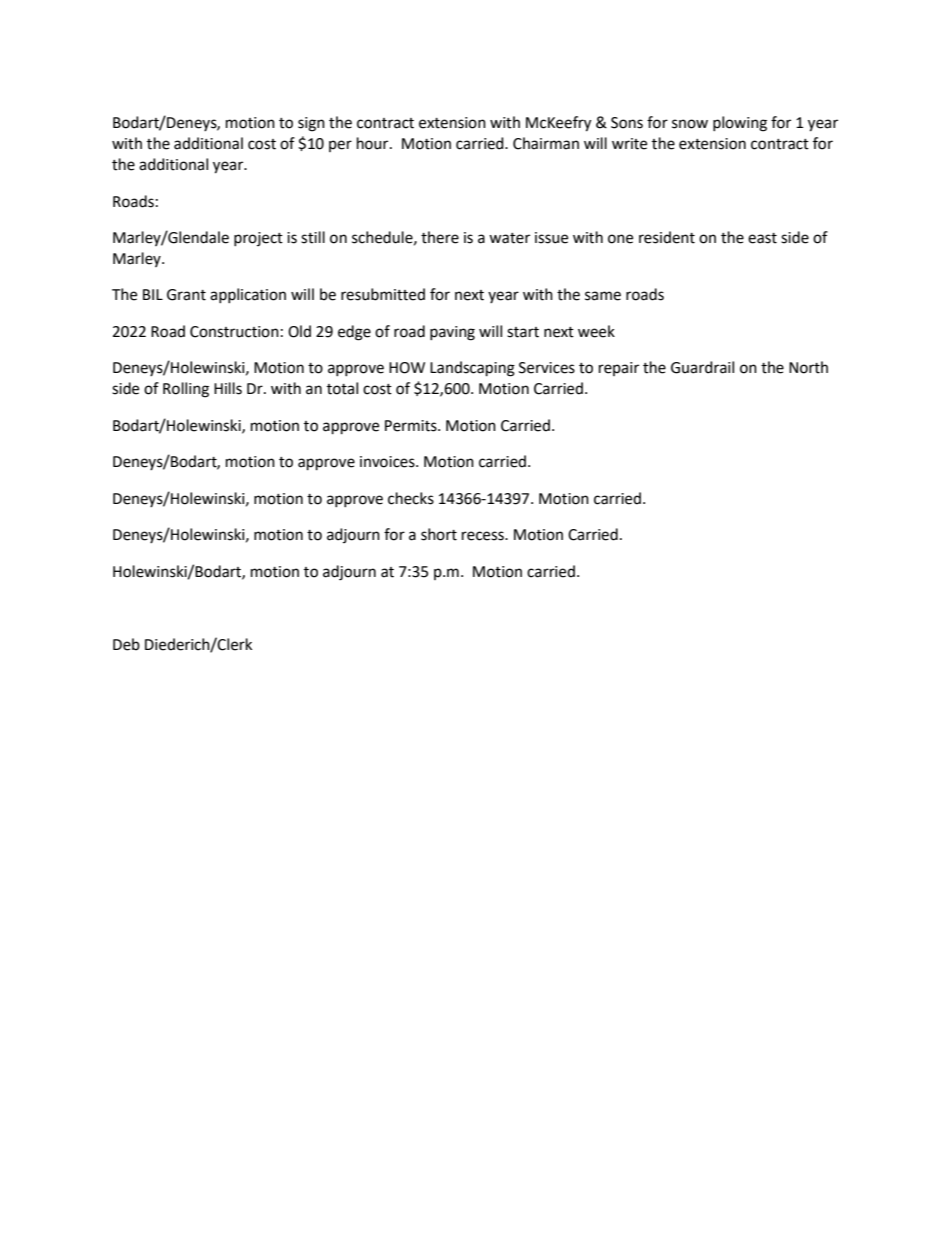 Image resolution: width=952 pixels, height=1233 pixels. Describe the element at coordinates (411, 498) in the screenshot. I see `checks` at that location.
